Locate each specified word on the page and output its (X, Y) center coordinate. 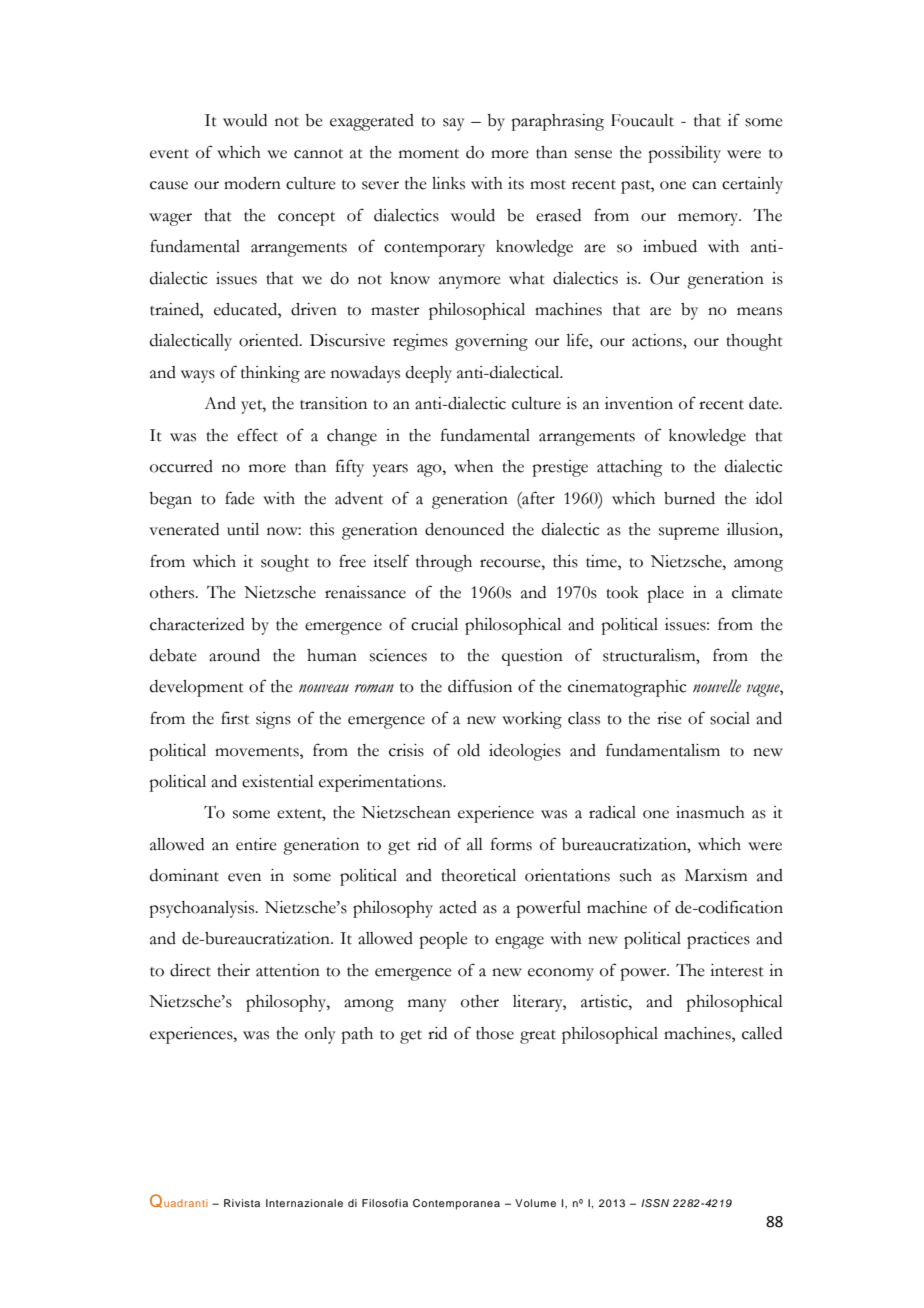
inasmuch (710, 812)
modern (252, 183)
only (320, 1035)
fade (240, 498)
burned (689, 498)
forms (511, 844)
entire (256, 844)
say (454, 124)
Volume (535, 1203)
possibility (684, 154)
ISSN (655, 1203)
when (473, 466)
